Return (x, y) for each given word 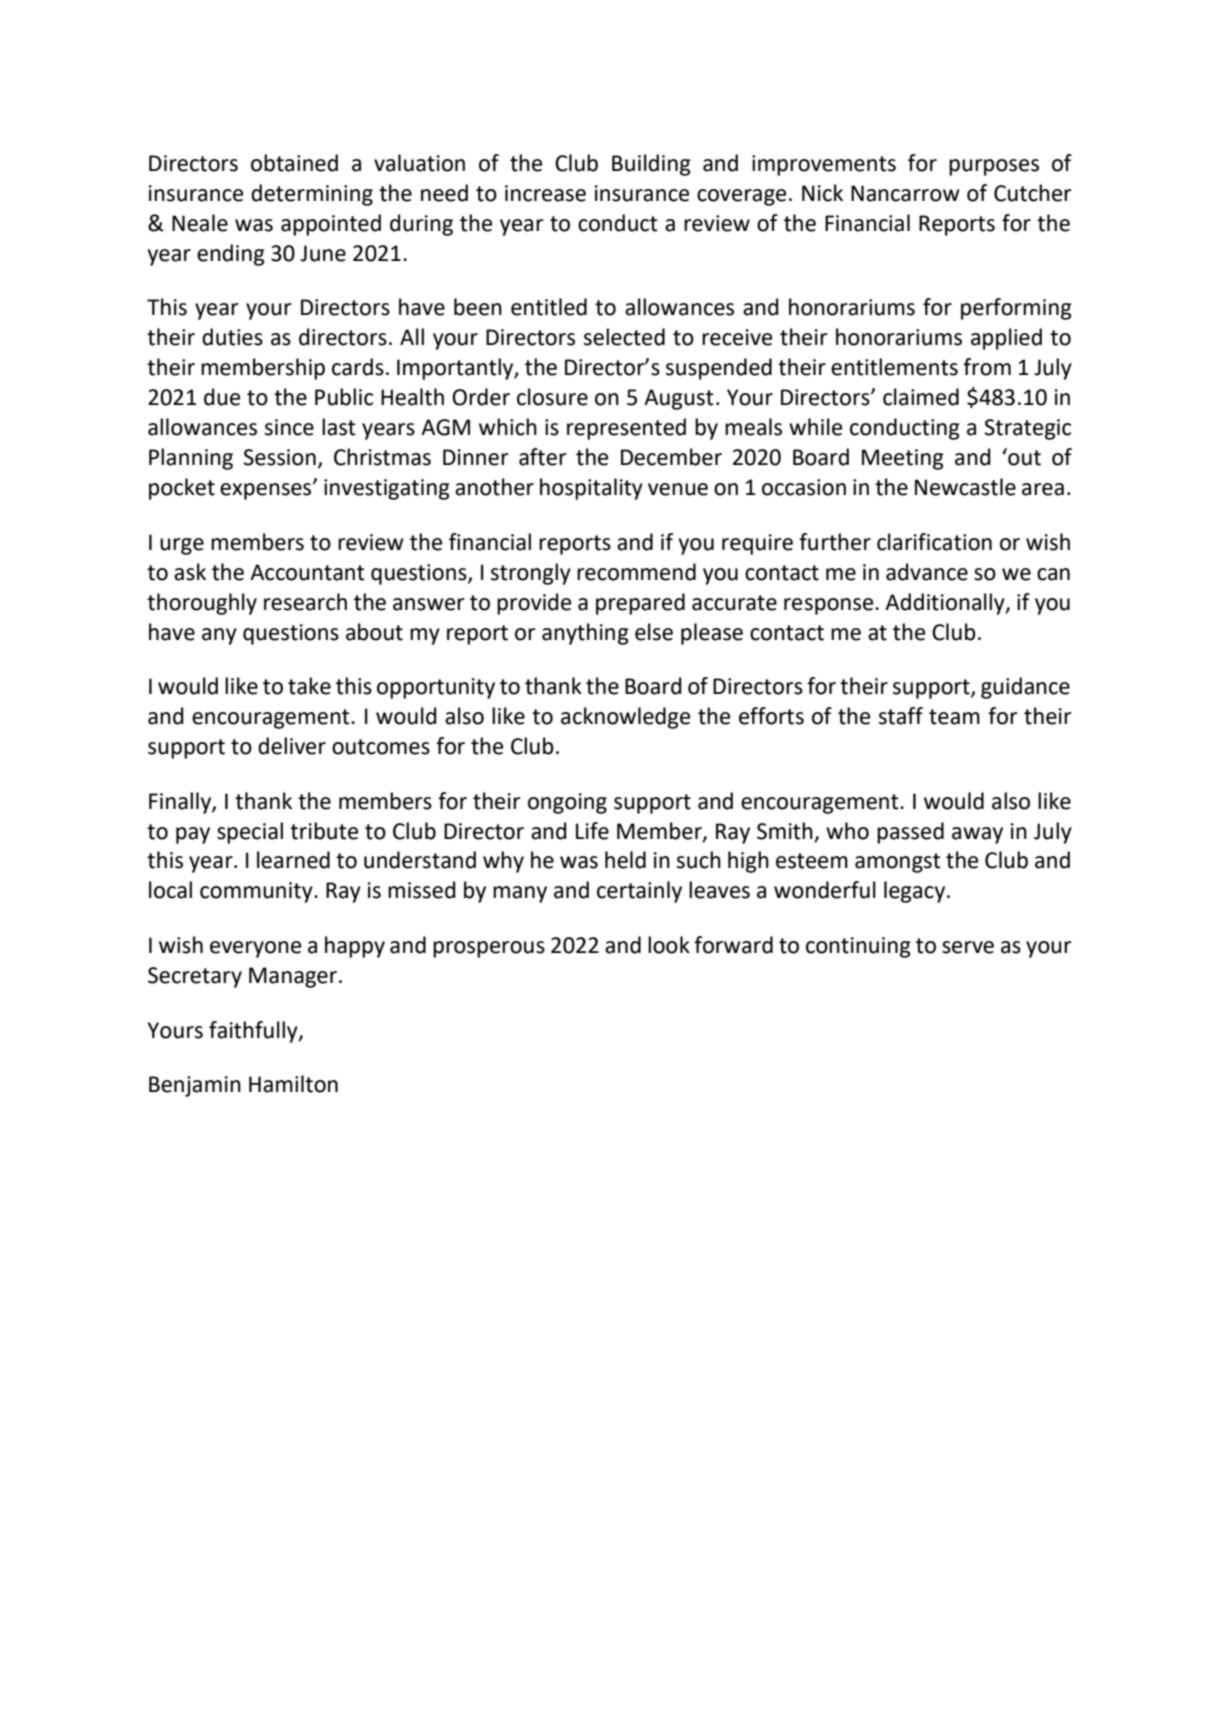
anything (585, 634)
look (669, 945)
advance (927, 572)
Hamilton (293, 1084)
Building (651, 165)
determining (312, 195)
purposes (994, 167)
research (305, 602)
